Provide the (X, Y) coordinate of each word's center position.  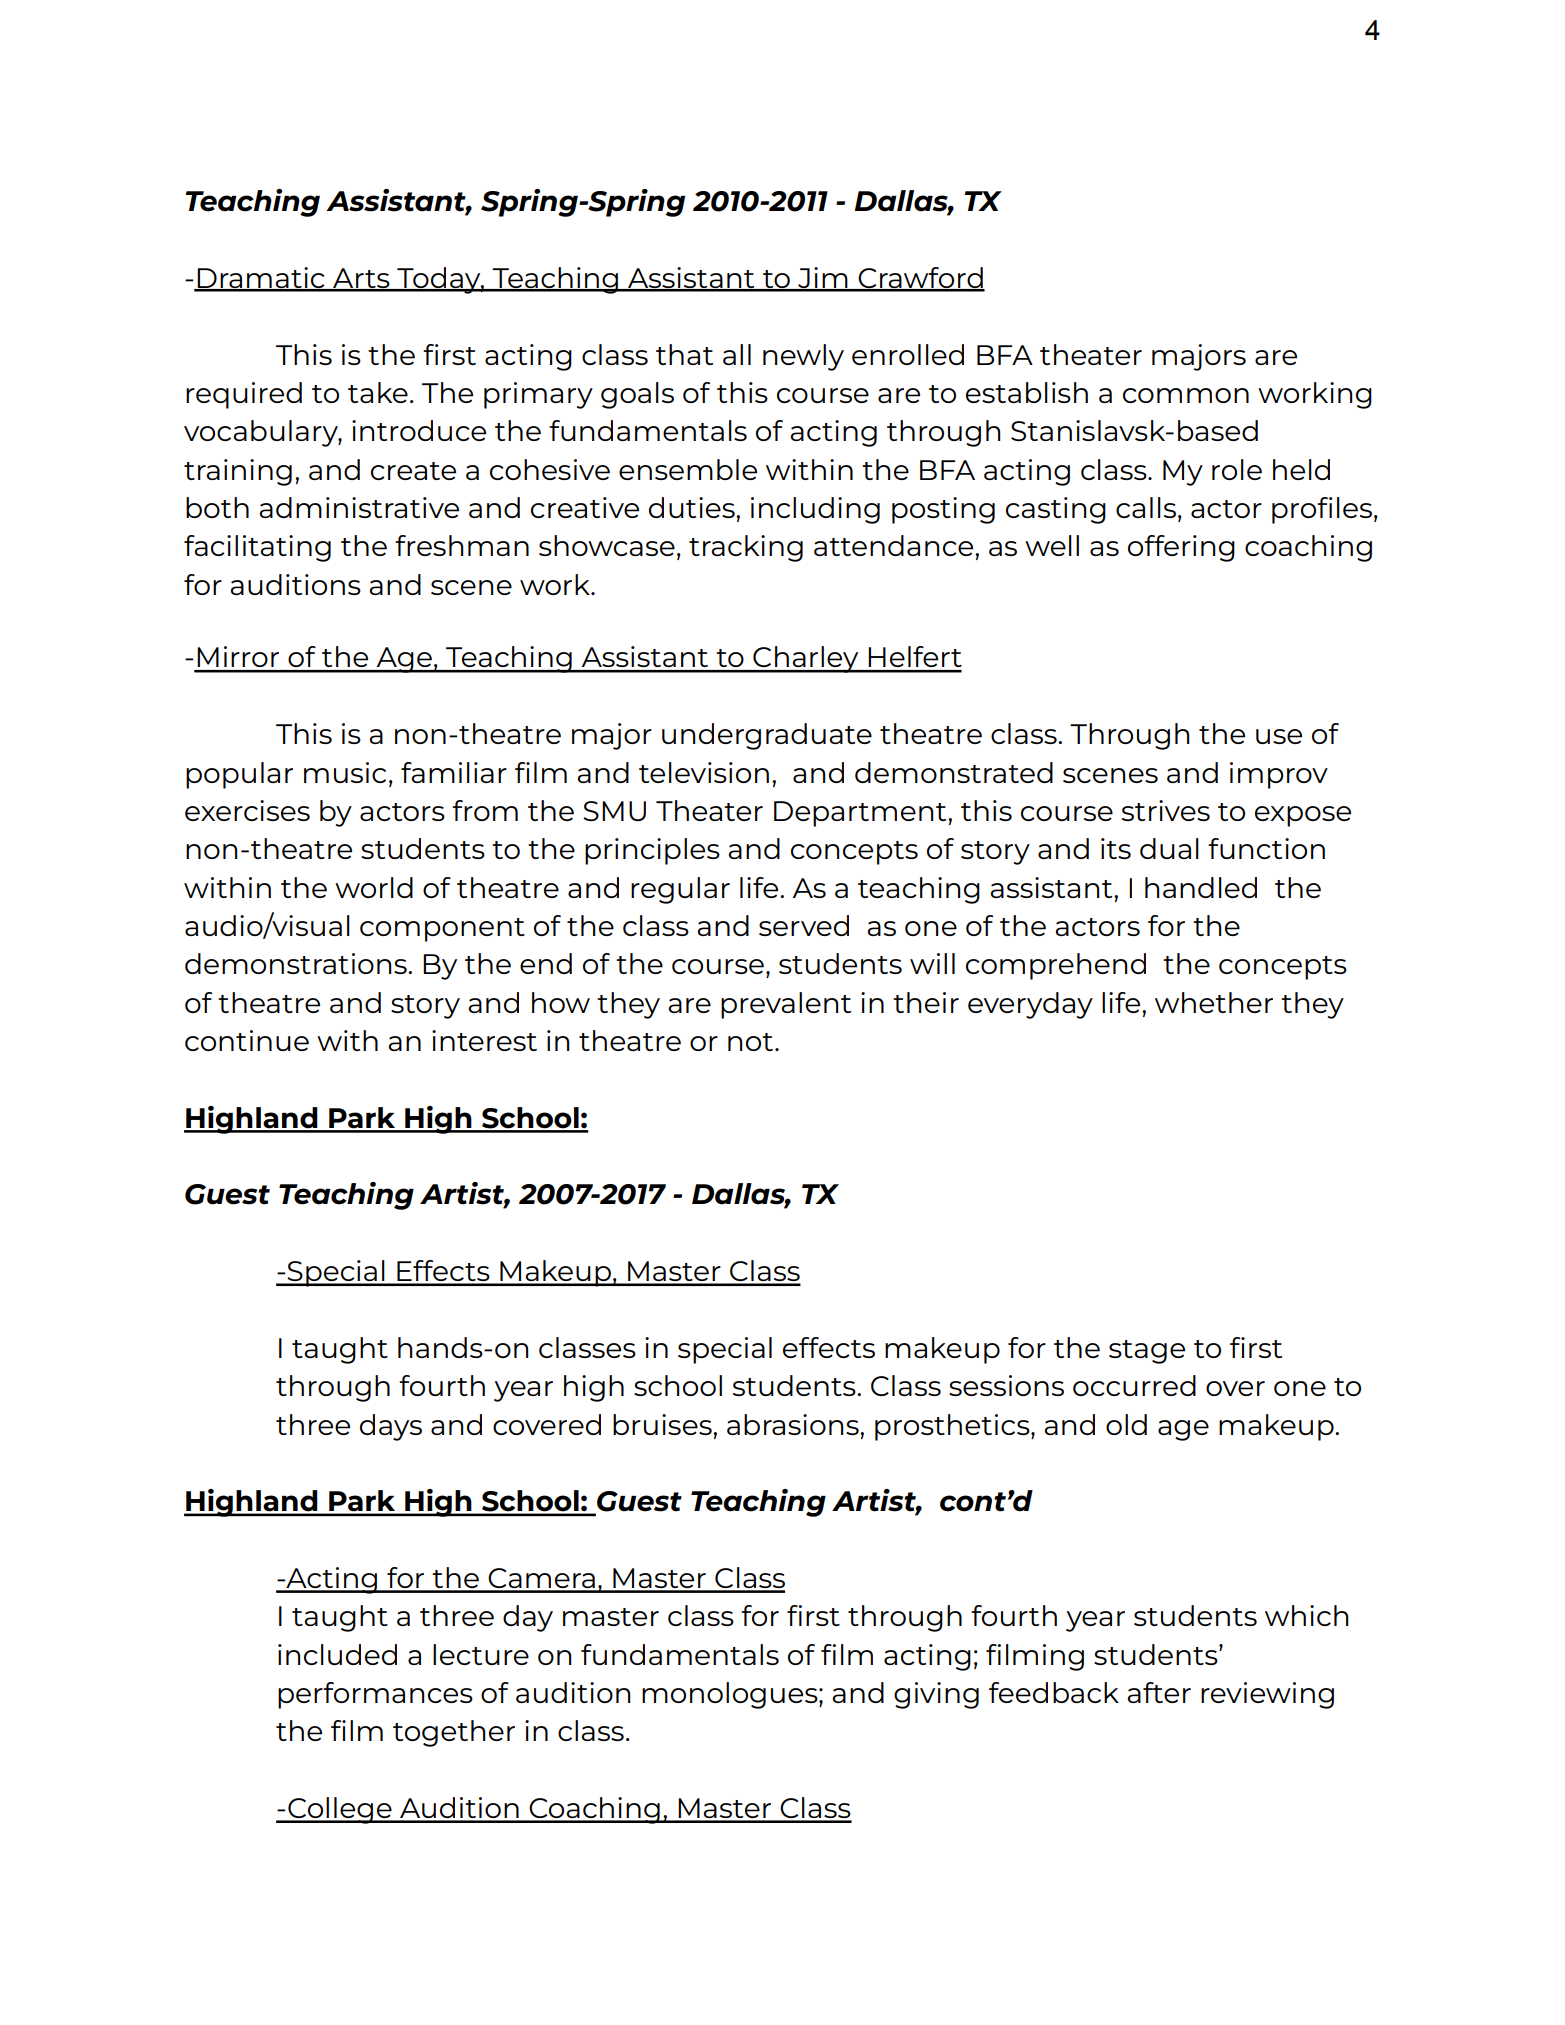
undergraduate (767, 736)
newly (803, 357)
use (1279, 736)
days (391, 1427)
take (378, 392)
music (345, 772)
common (1186, 395)
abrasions (794, 1424)
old (1126, 1424)
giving (936, 1695)
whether (1214, 1002)
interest (484, 1040)
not (750, 1042)
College (340, 1810)
